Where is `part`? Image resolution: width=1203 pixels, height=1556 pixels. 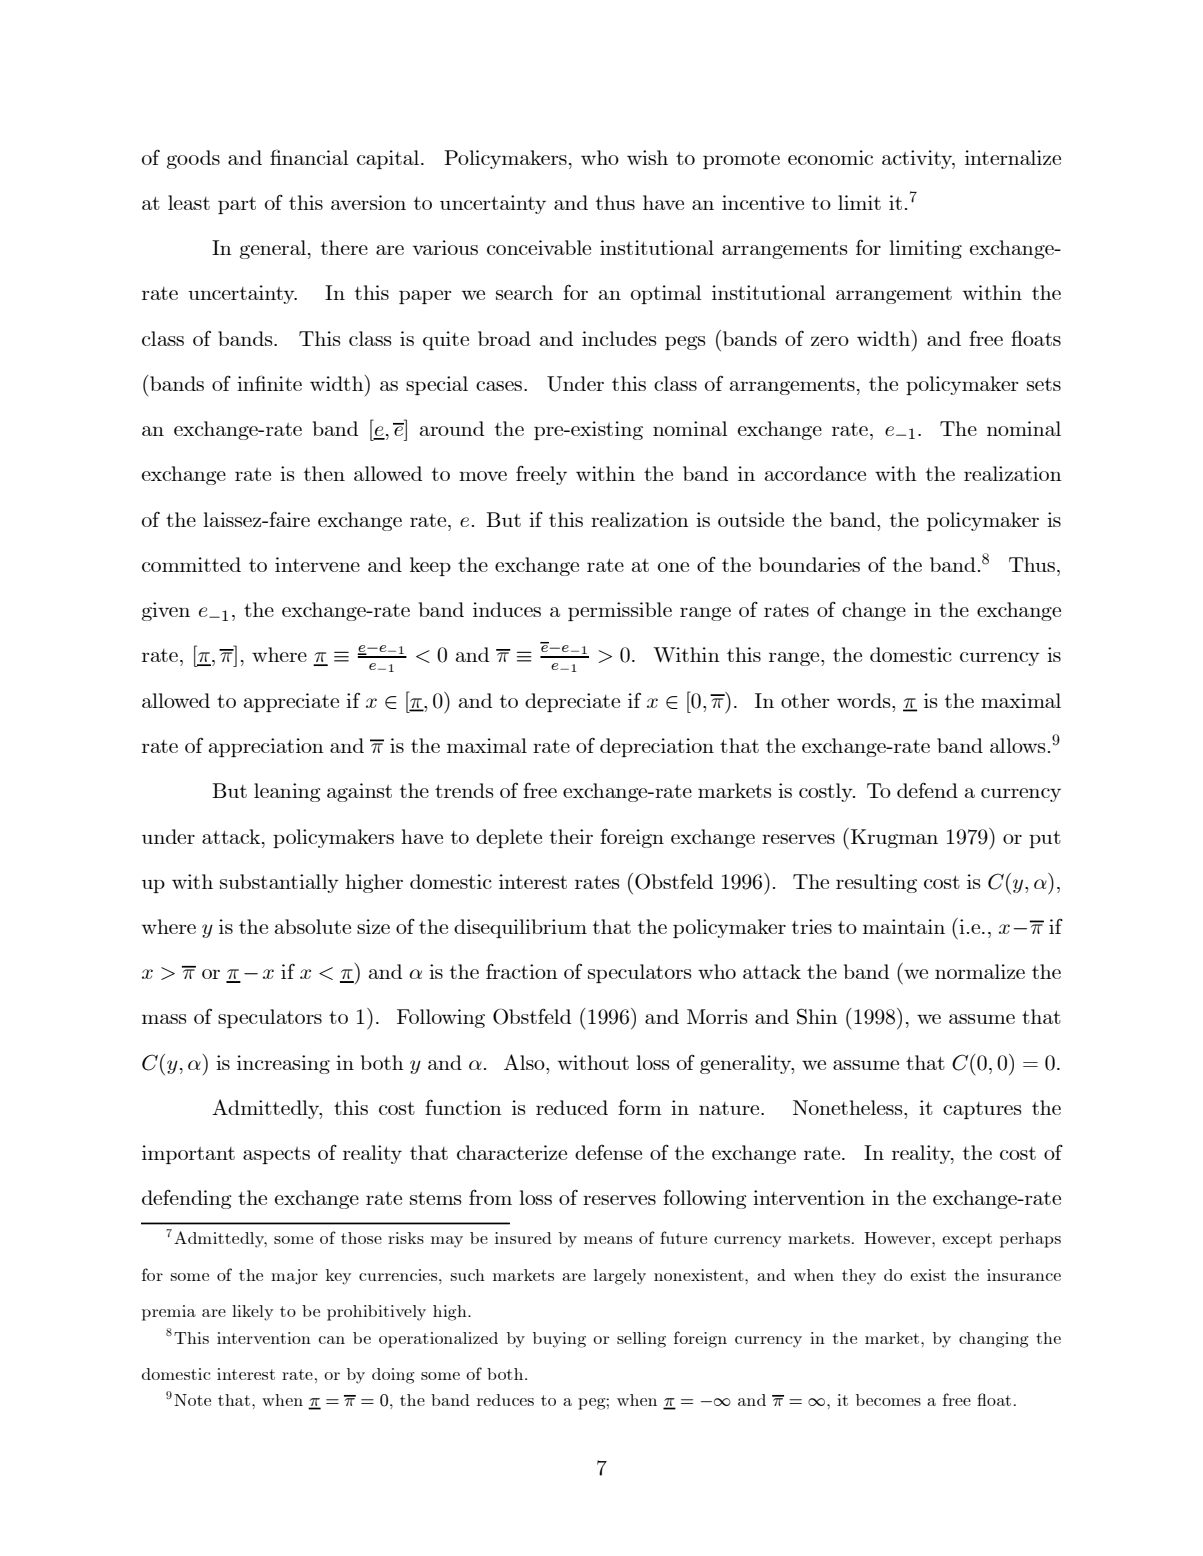 part is located at coordinates (237, 205).
